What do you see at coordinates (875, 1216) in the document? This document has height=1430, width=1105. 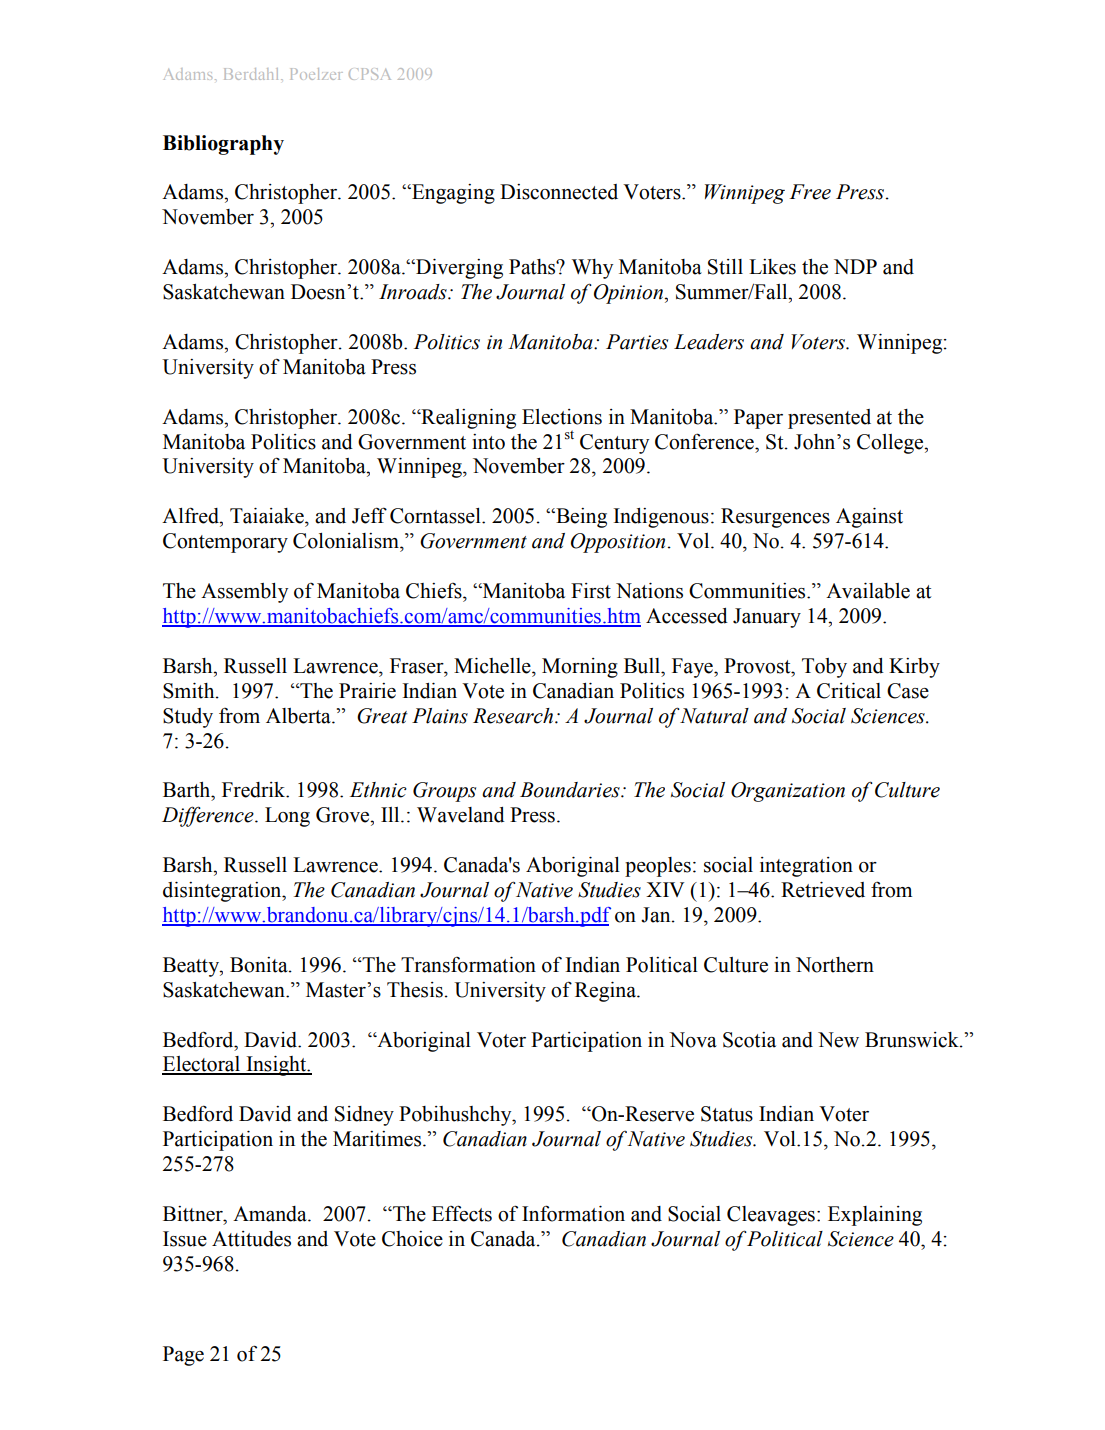 I see `Explaining` at bounding box center [875, 1216].
